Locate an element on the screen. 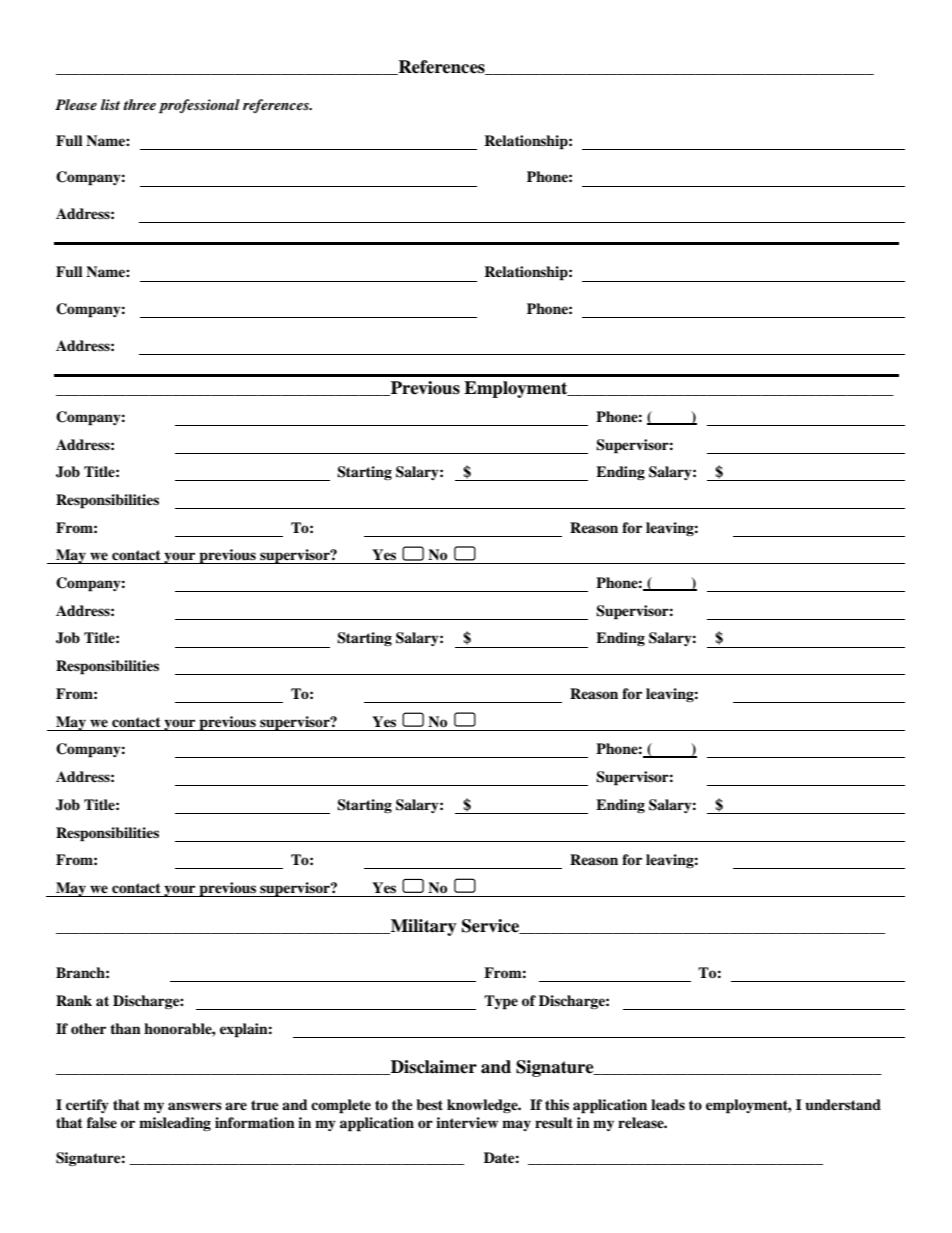 The height and width of the screenshot is (1233, 952). than is located at coordinates (125, 1028).
